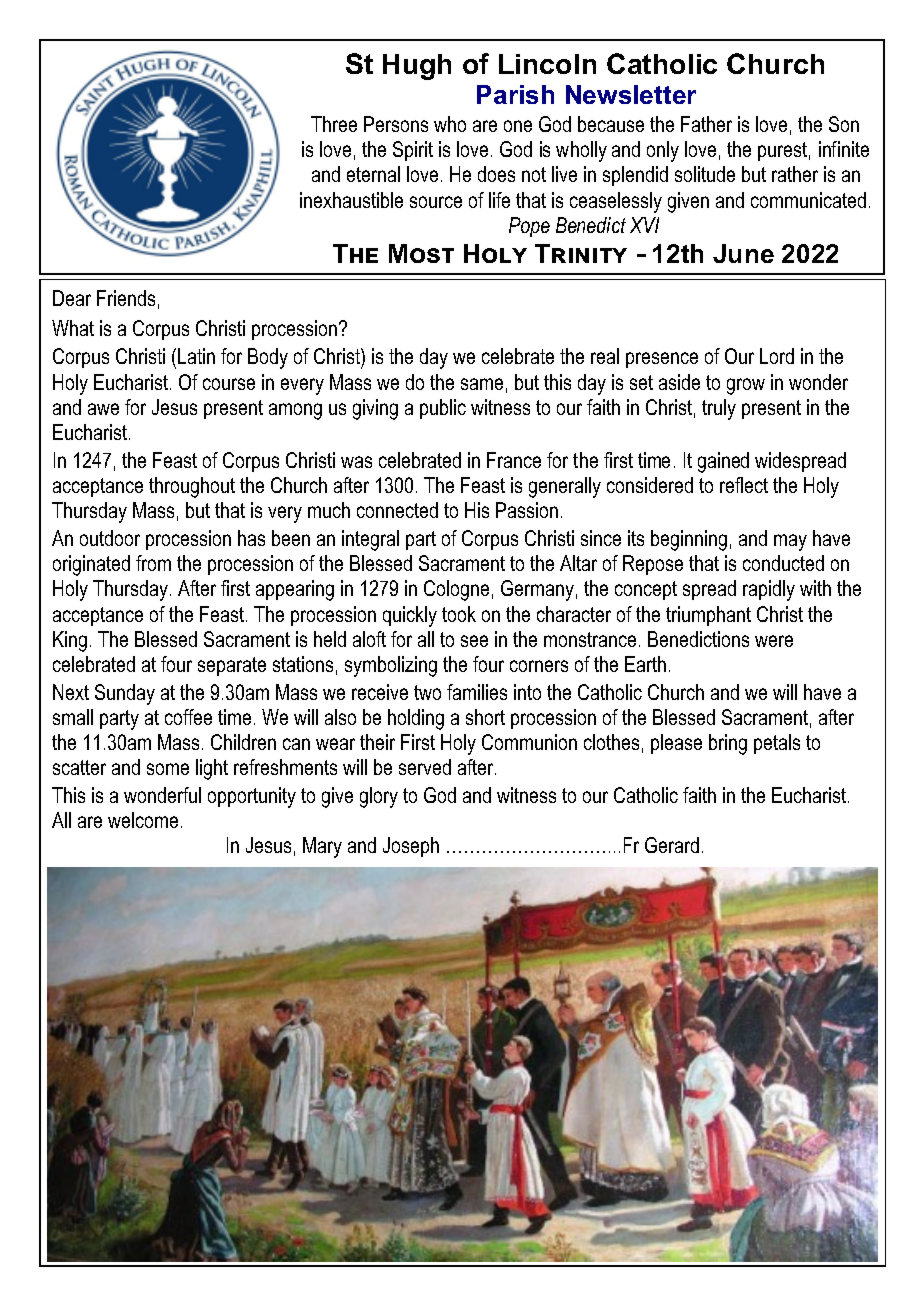  Describe the element at coordinates (411, 847) in the screenshot. I see `Joseph` at that location.
